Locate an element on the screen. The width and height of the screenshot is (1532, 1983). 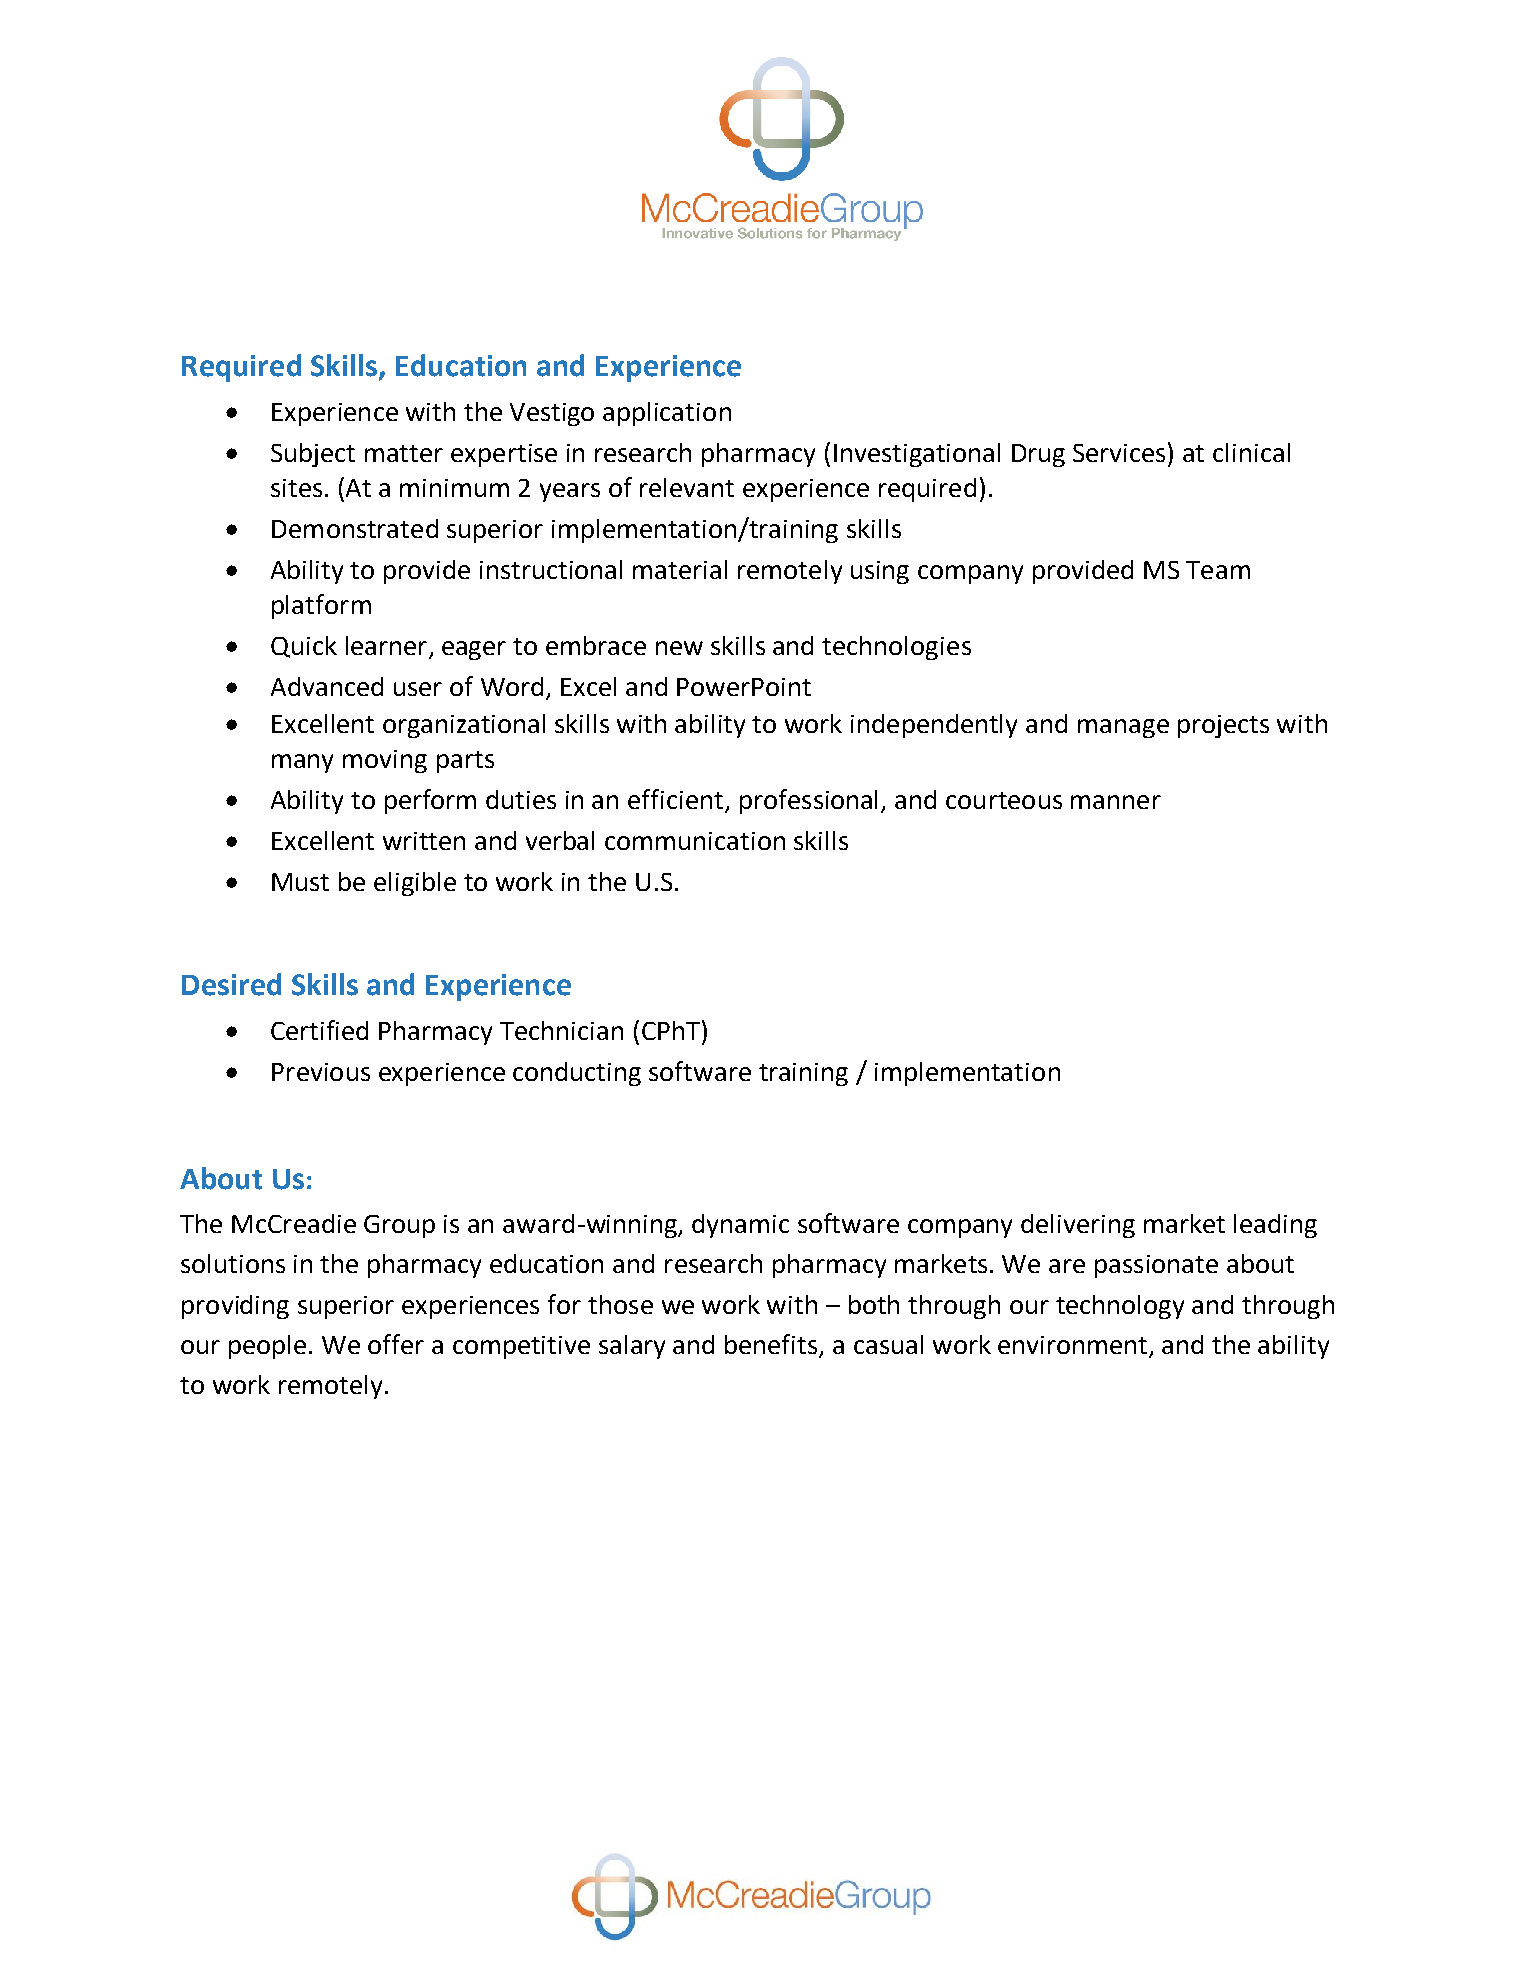
Certified is located at coordinates (319, 1030).
